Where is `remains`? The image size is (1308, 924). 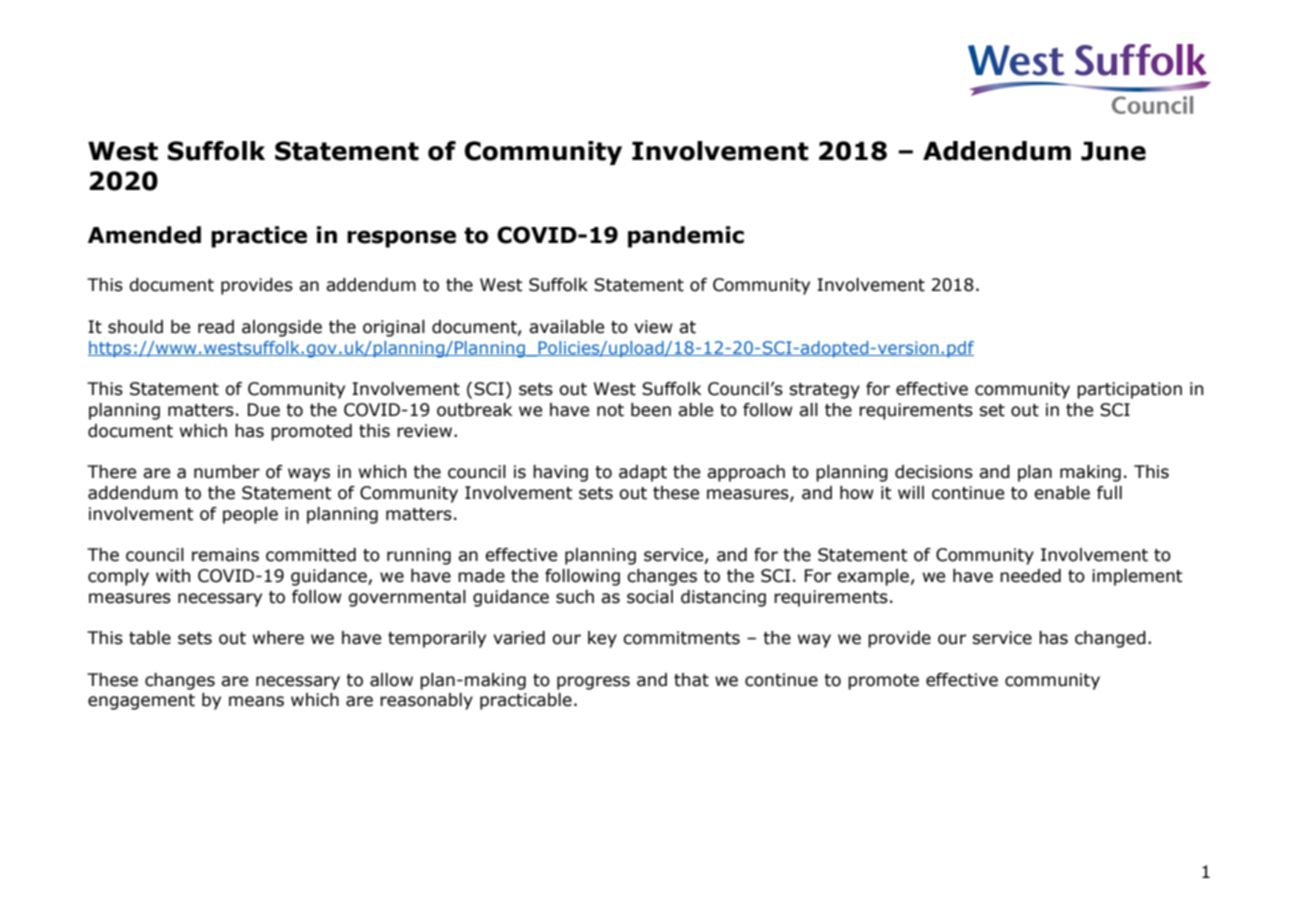 remains is located at coordinates (225, 555).
